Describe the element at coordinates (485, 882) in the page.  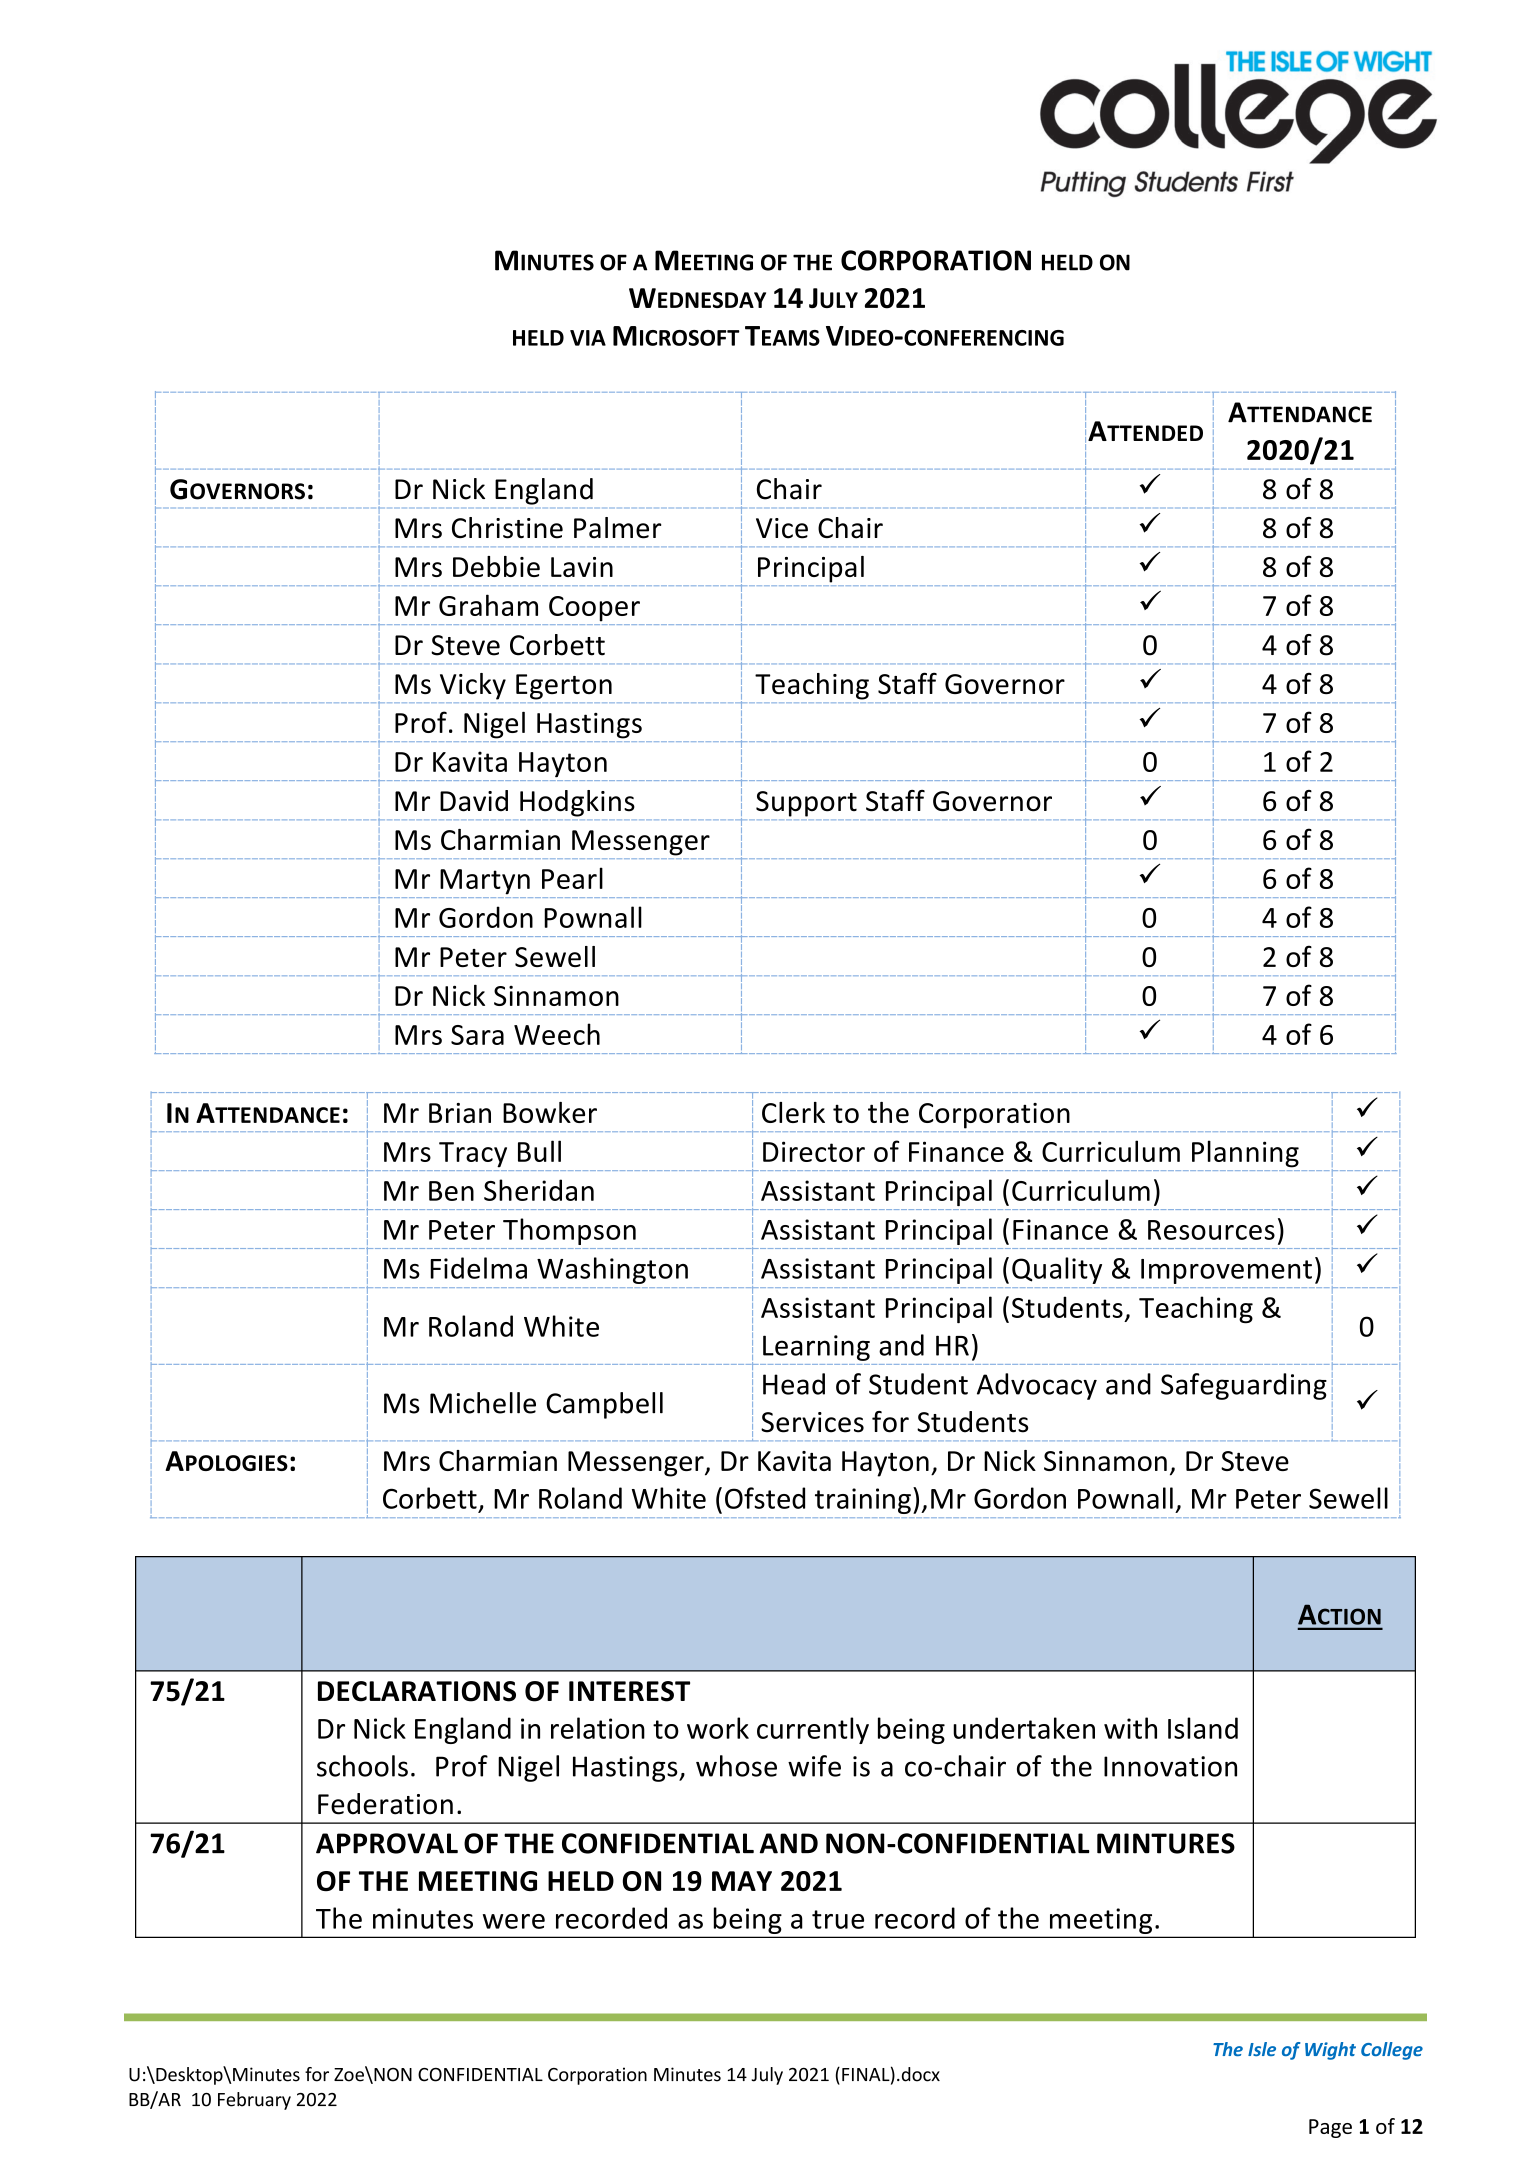
I see `Martyn` at that location.
